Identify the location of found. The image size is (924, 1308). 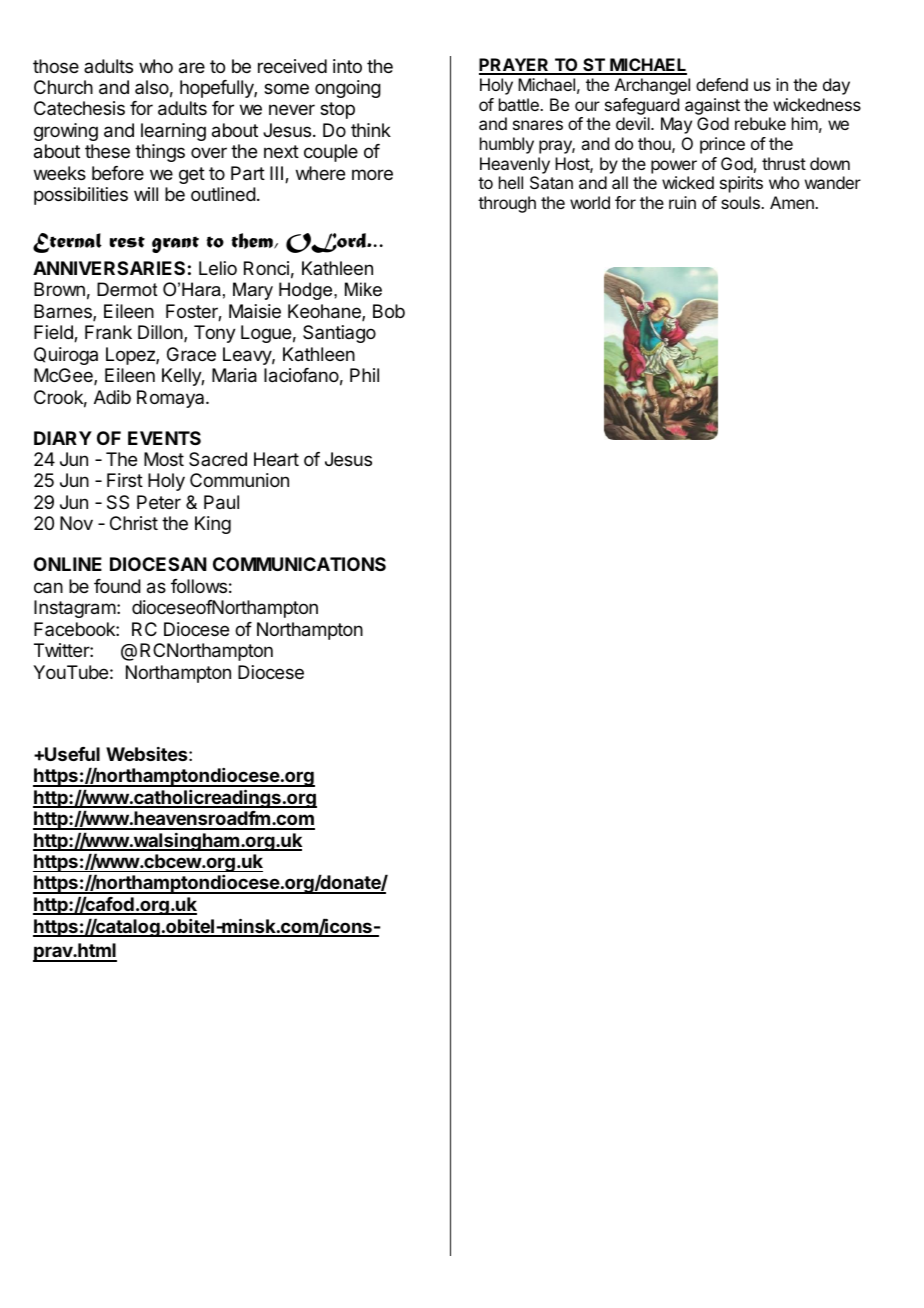
(117, 586).
